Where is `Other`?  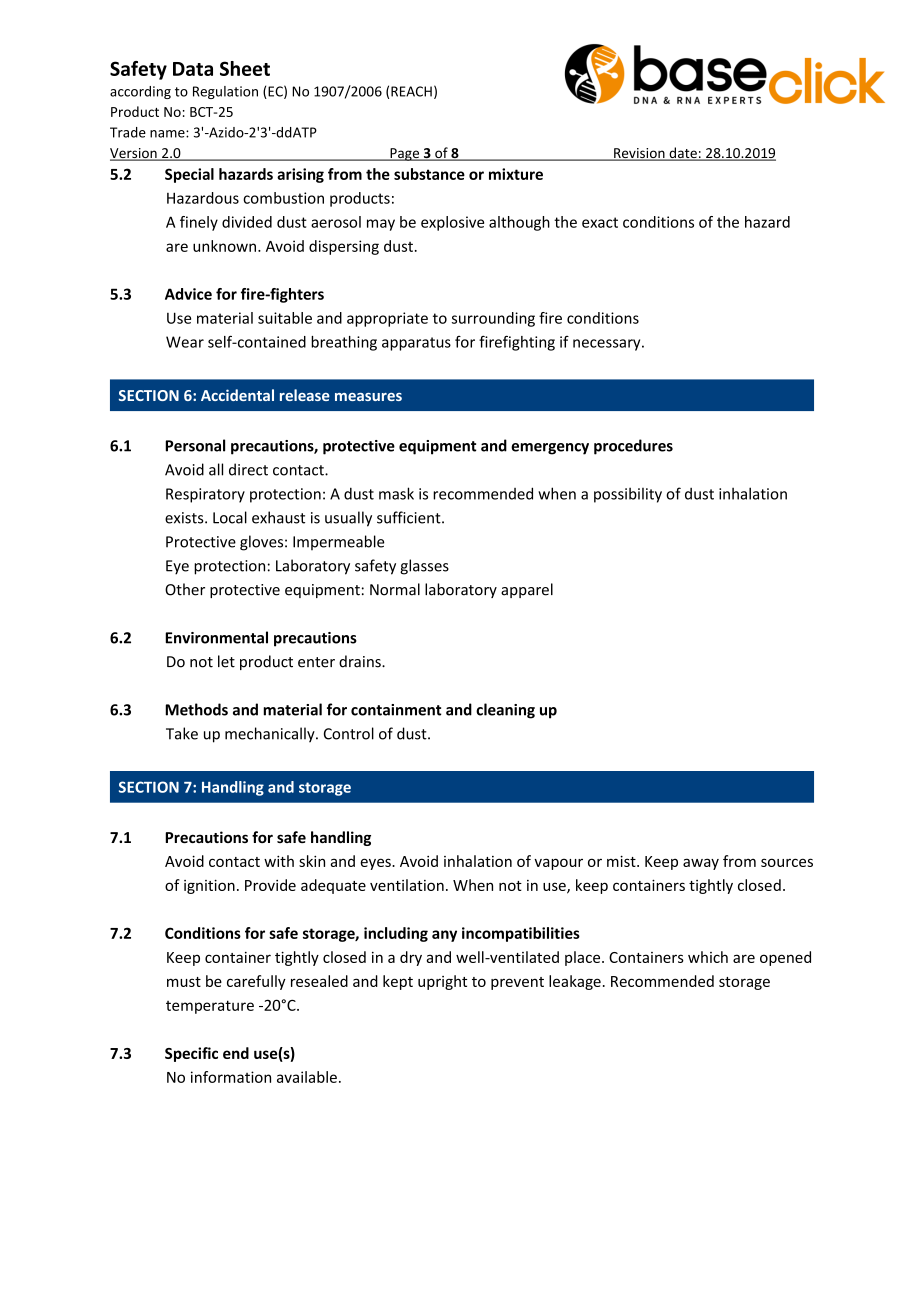
Other is located at coordinates (185, 589).
